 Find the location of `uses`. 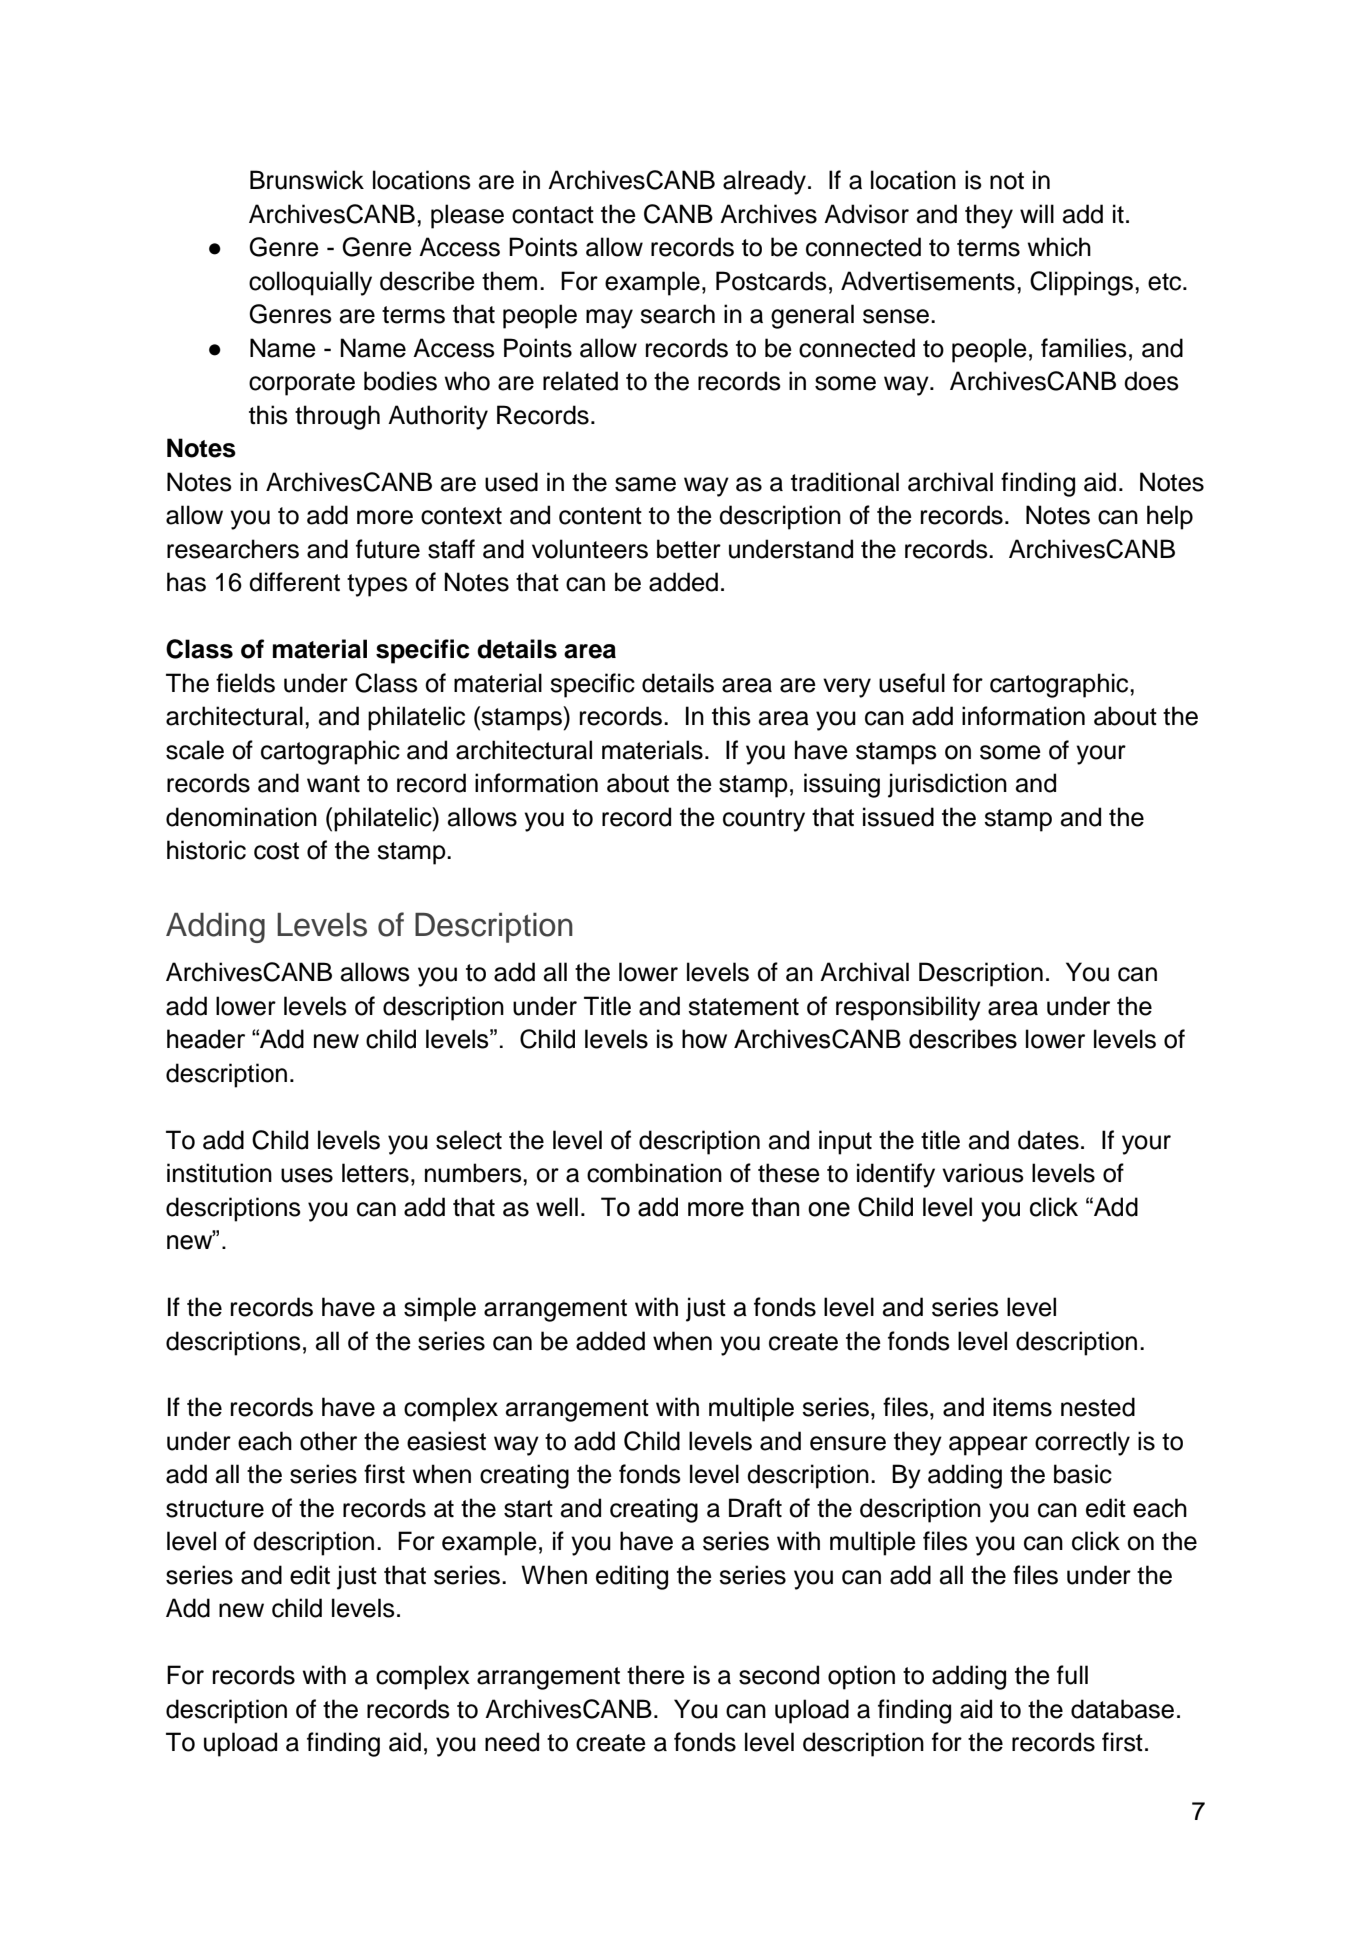

uses is located at coordinates (307, 1175).
